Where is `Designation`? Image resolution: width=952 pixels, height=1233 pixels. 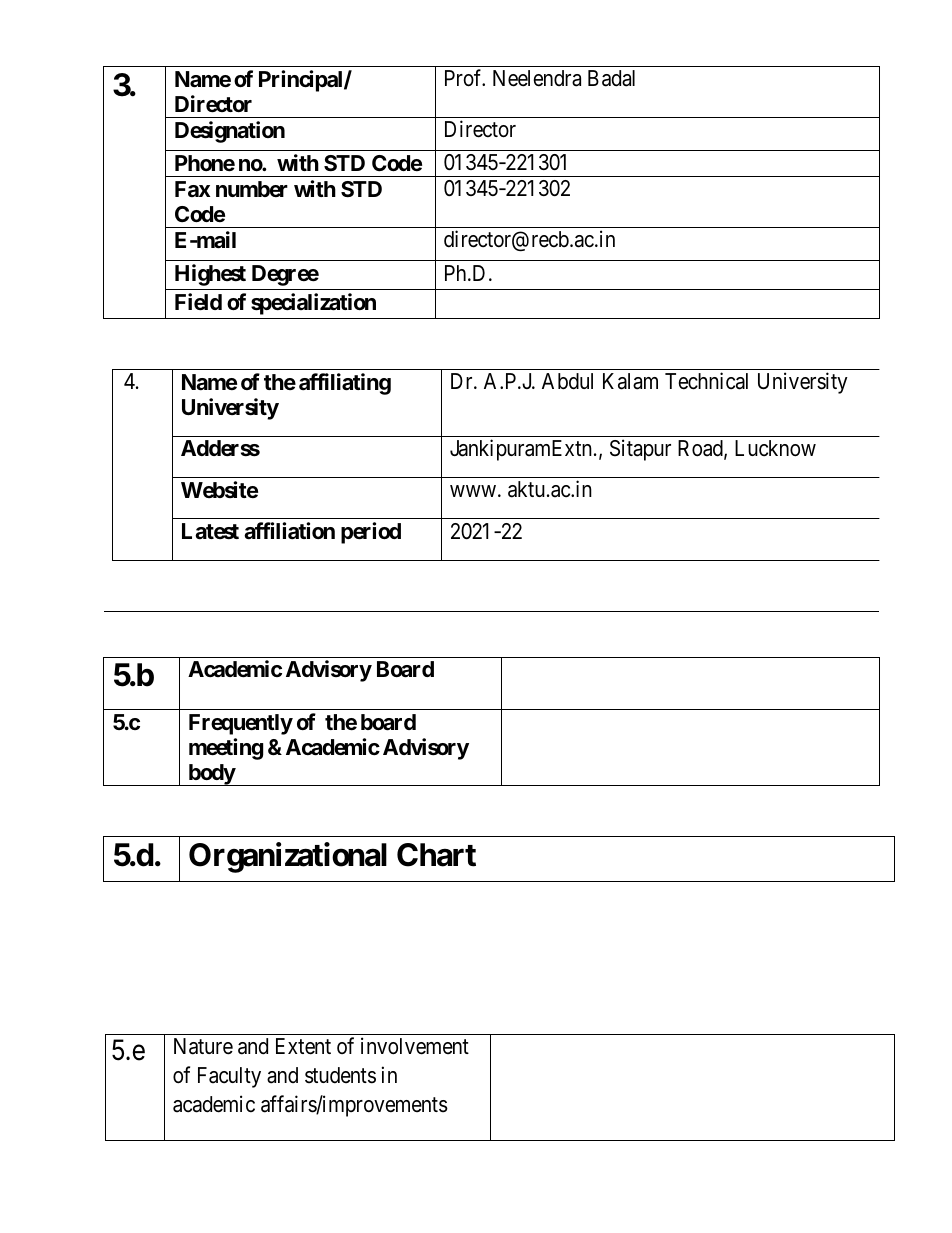
Designation is located at coordinates (230, 132).
